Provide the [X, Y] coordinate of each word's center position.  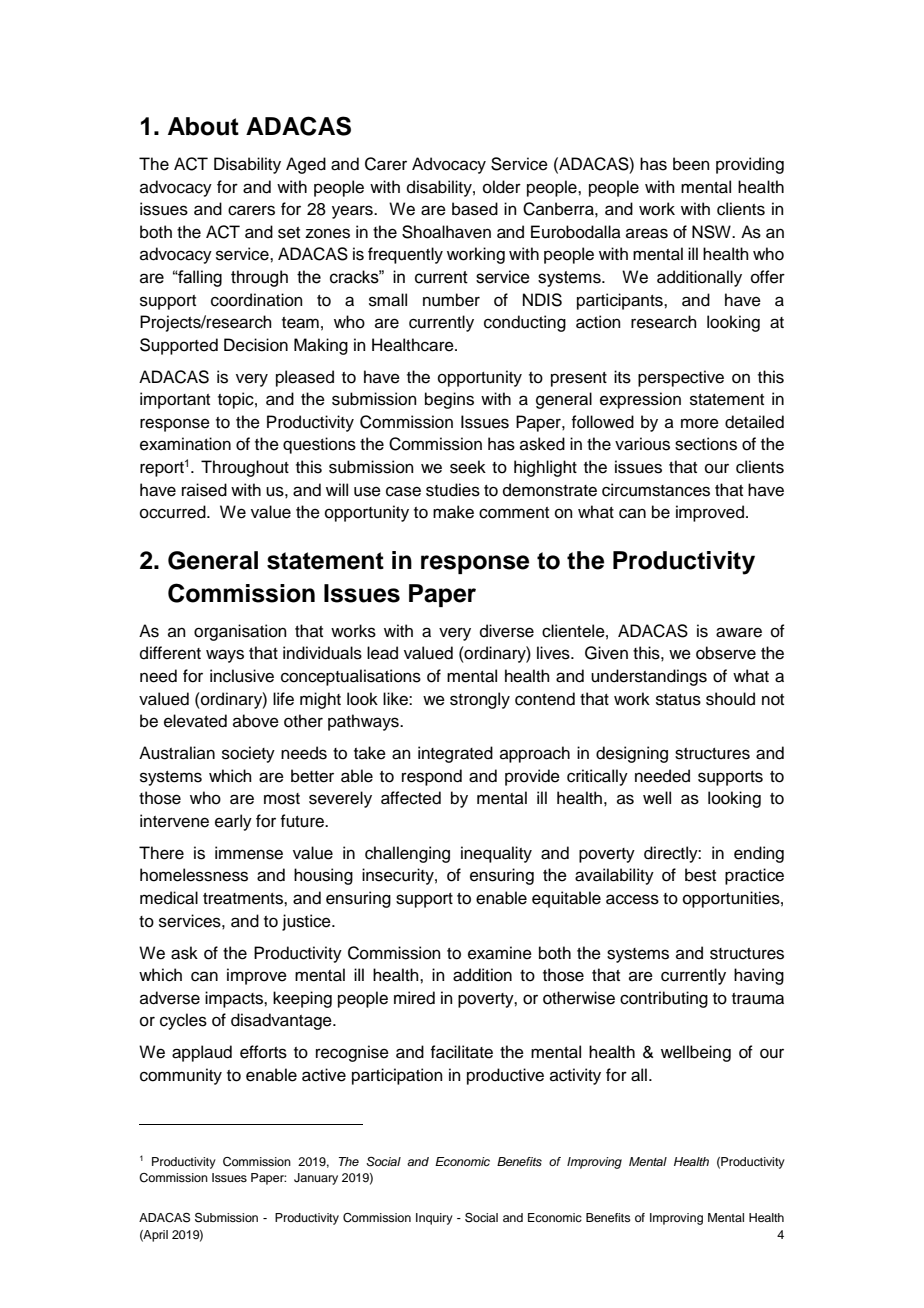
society [248, 754]
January [316, 1179]
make [453, 512]
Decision [256, 345]
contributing [664, 999]
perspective [681, 378]
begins [449, 400]
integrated [455, 754]
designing [632, 754]
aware [739, 632]
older [502, 187]
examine [500, 953]
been [691, 164]
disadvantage [282, 1021]
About [203, 126]
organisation [240, 632]
